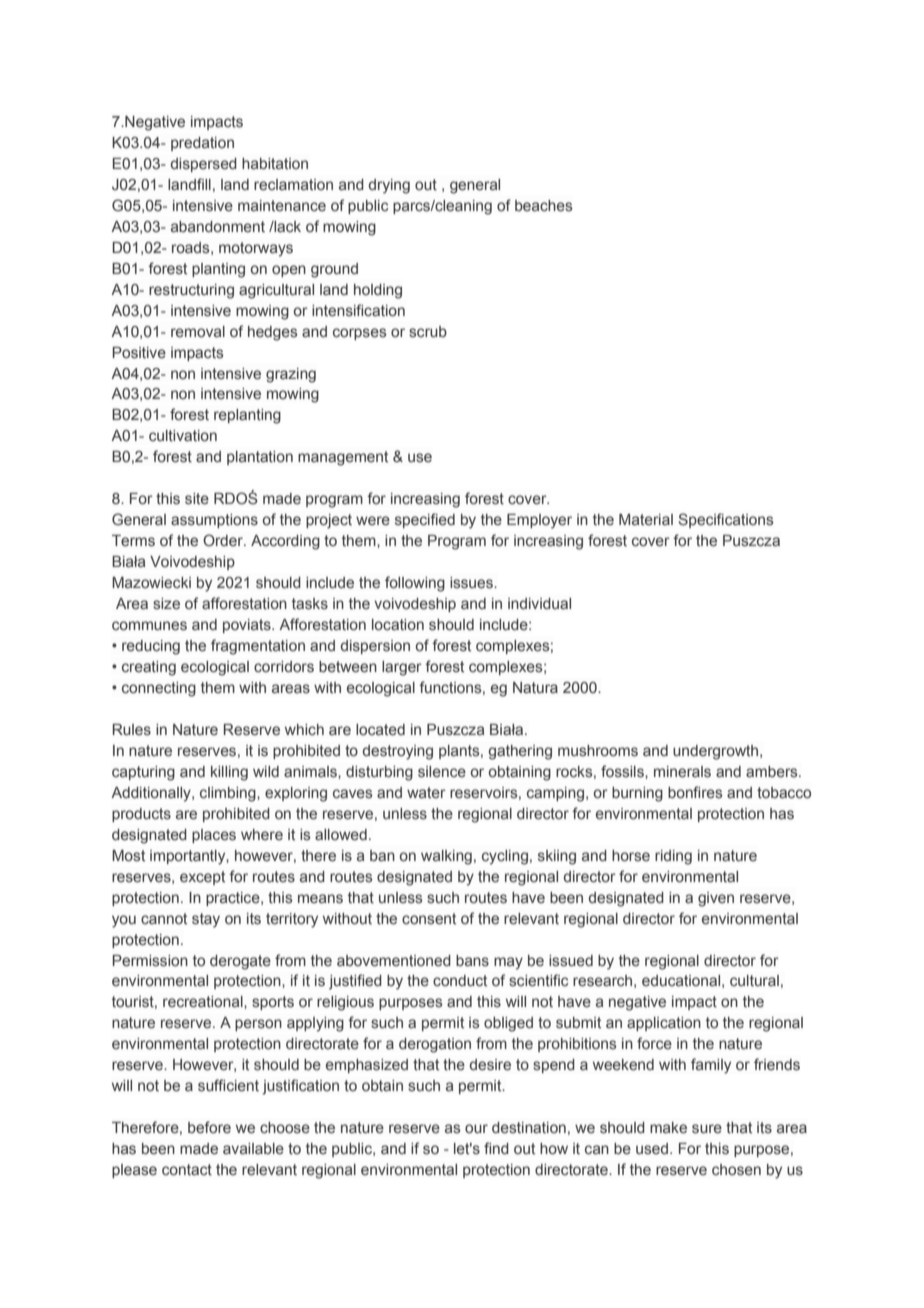 The image size is (924, 1308). Describe the element at coordinates (282, 206) in the image. I see `maintenance` at that location.
